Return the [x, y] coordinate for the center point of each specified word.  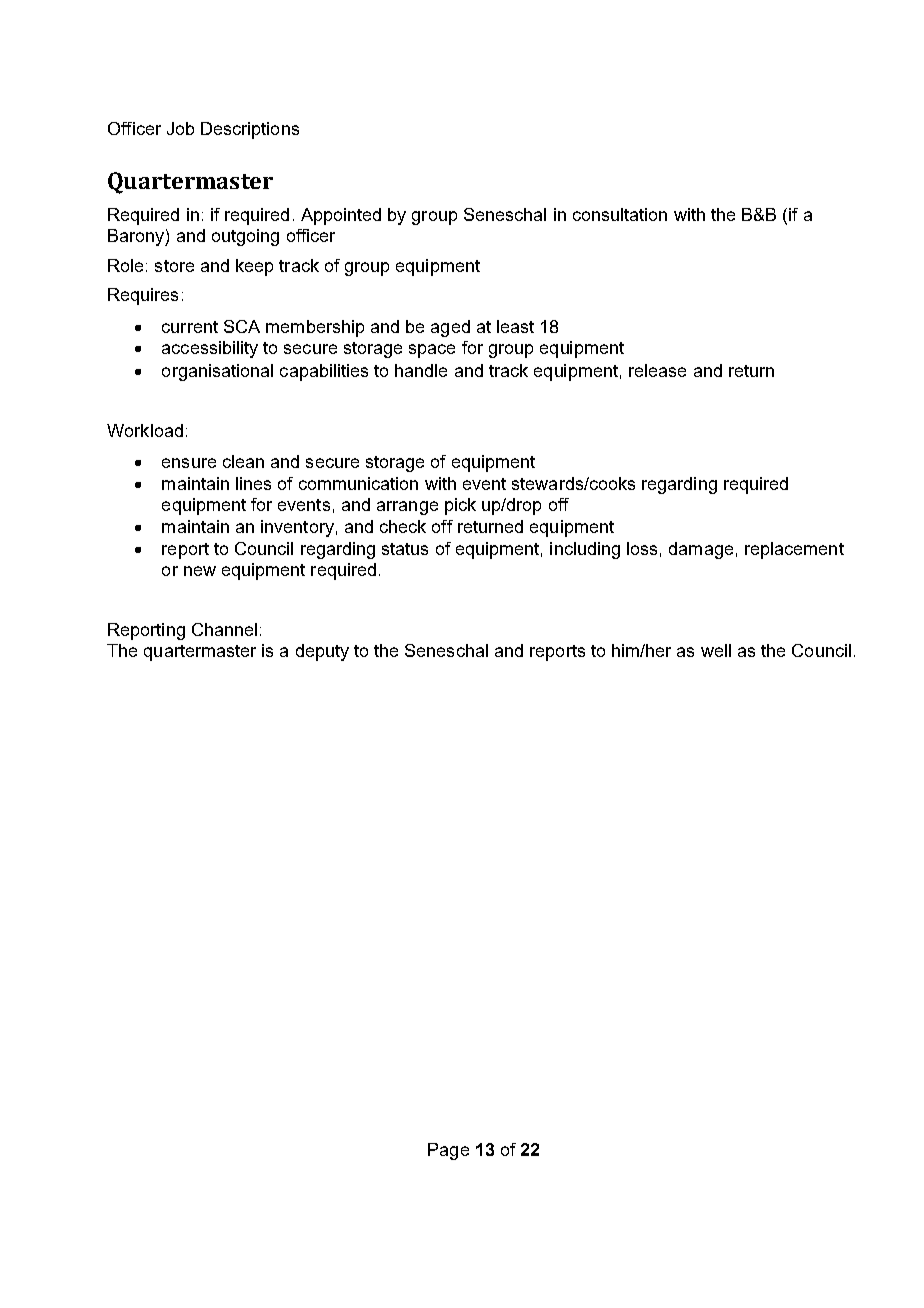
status [405, 549]
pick [460, 506]
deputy [322, 652]
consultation [620, 214]
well [716, 650]
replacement [794, 550]
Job [180, 128]
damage [701, 550]
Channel [224, 629]
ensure [189, 463]
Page [448, 1151]
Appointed [341, 216]
